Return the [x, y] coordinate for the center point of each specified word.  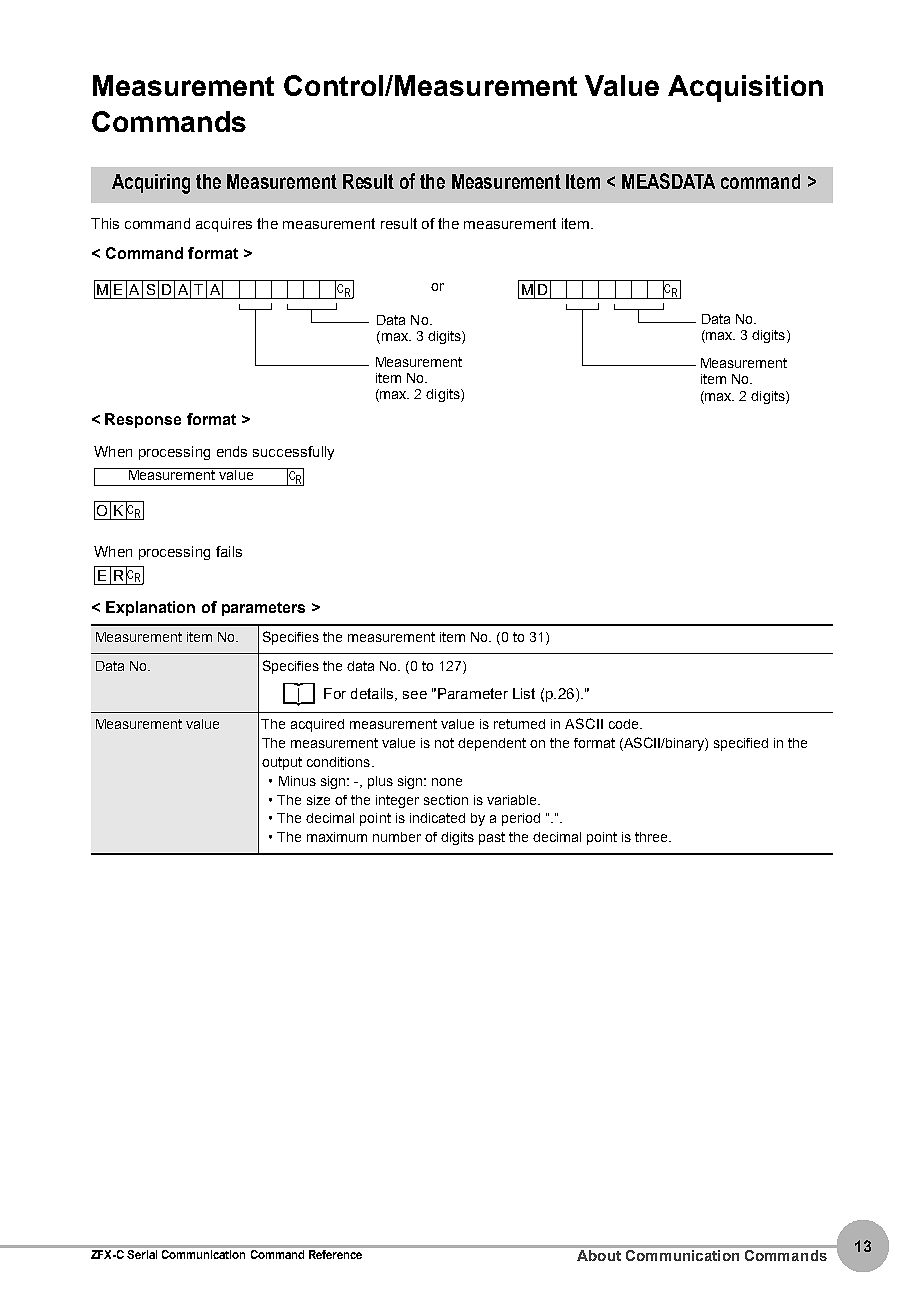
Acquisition [745, 88]
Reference [335, 1254]
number [397, 837]
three [652, 837]
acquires [224, 225]
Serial [142, 1254]
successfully [293, 453]
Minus [297, 781]
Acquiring [151, 184]
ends [232, 451]
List [524, 693]
